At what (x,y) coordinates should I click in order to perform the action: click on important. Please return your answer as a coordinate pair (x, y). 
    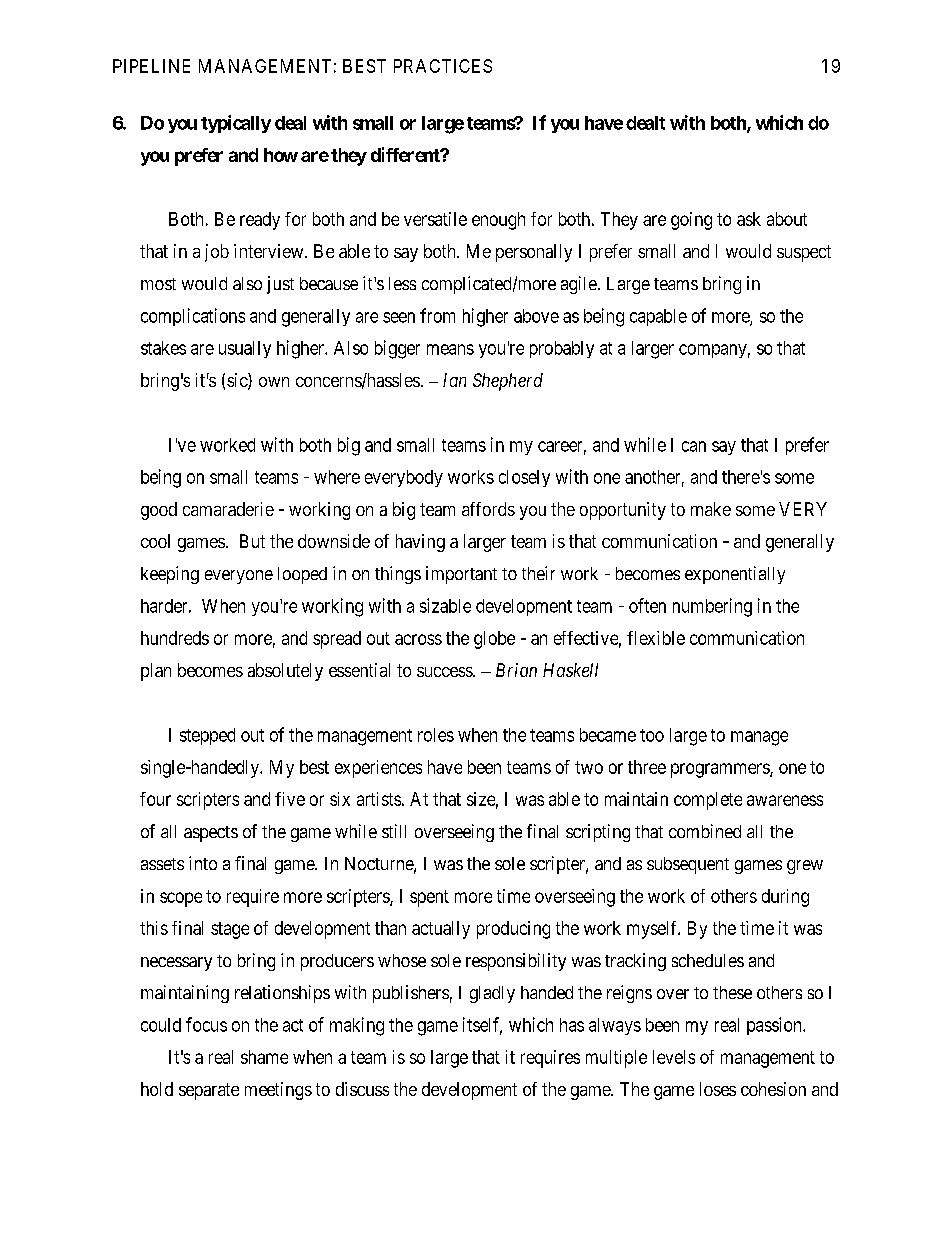
    Looking at the image, I should click on (461, 575).
